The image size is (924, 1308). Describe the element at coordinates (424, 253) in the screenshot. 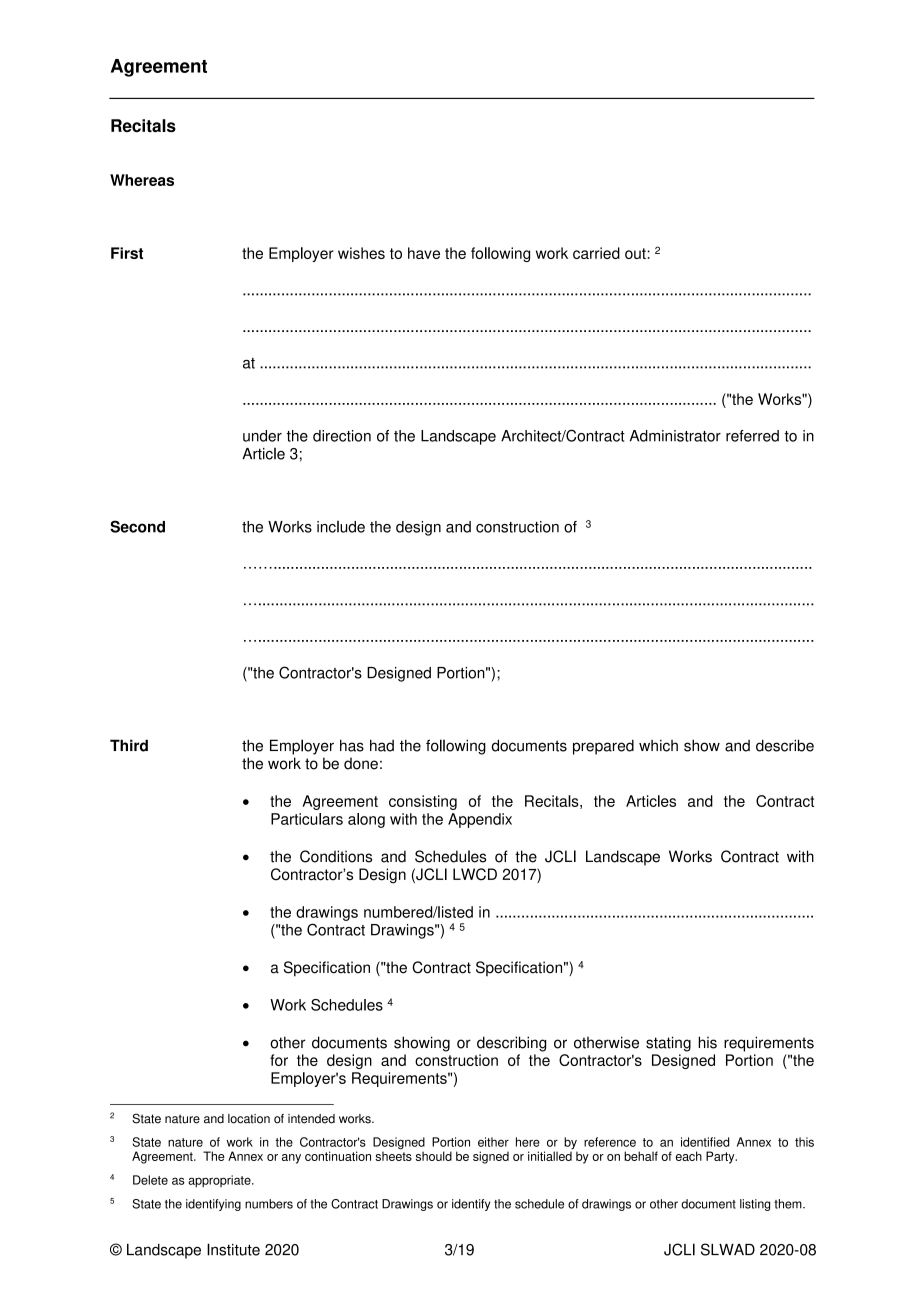

I see `have` at that location.
